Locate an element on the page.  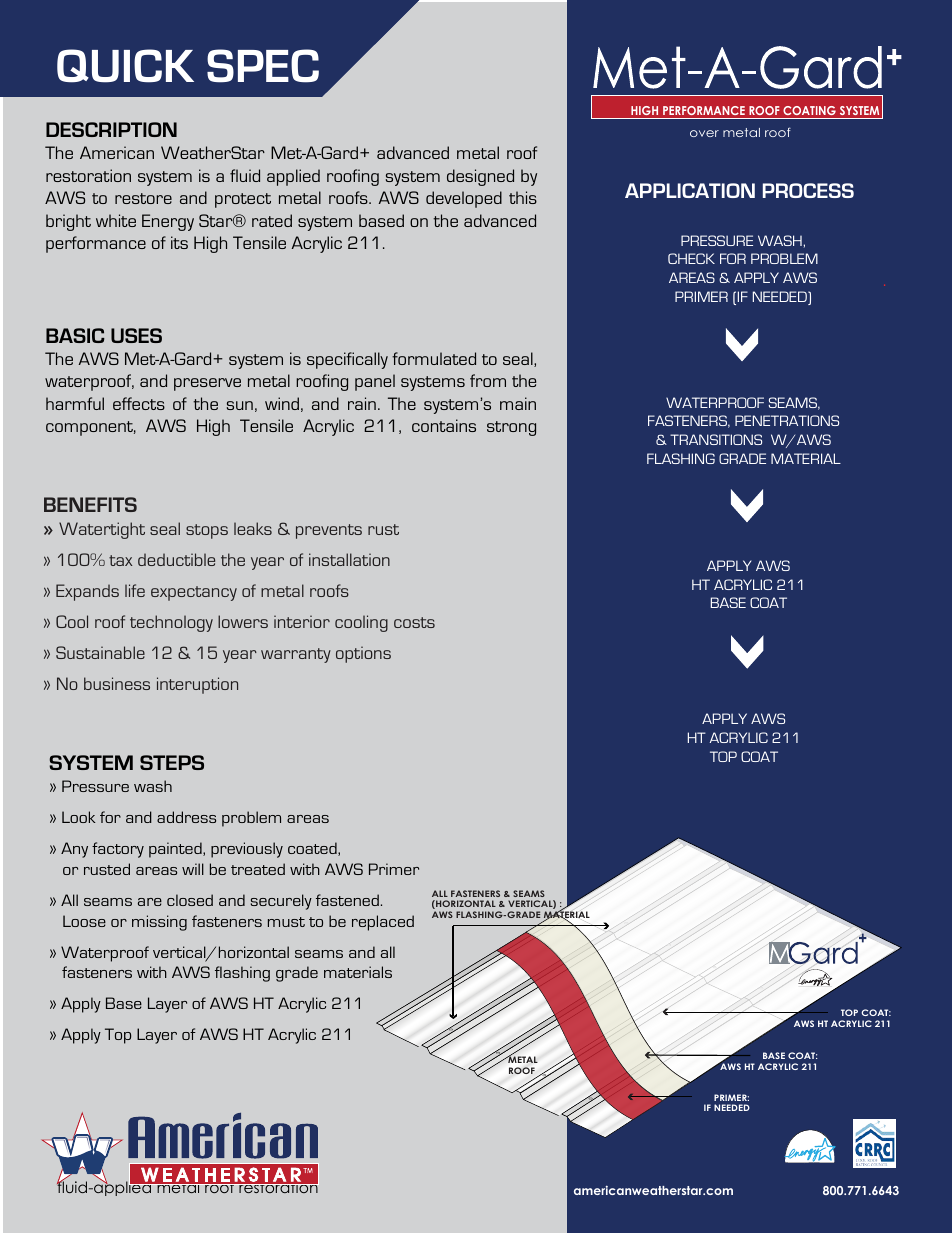
Energy is located at coordinates (168, 222).
